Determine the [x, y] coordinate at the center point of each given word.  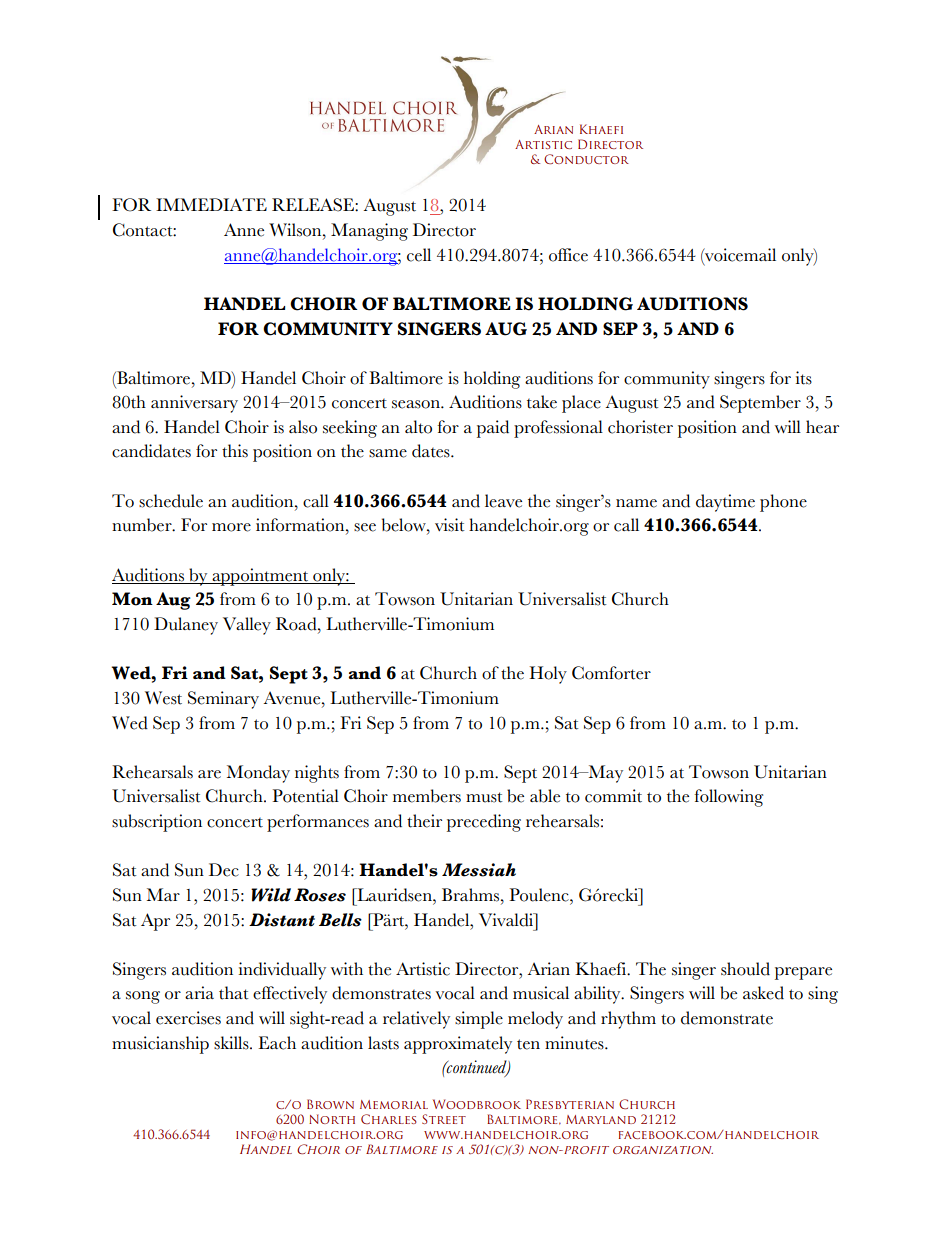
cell [419, 255]
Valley [247, 626]
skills [232, 1043]
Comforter [611, 673]
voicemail [739, 255]
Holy [548, 675]
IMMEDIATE [211, 204]
